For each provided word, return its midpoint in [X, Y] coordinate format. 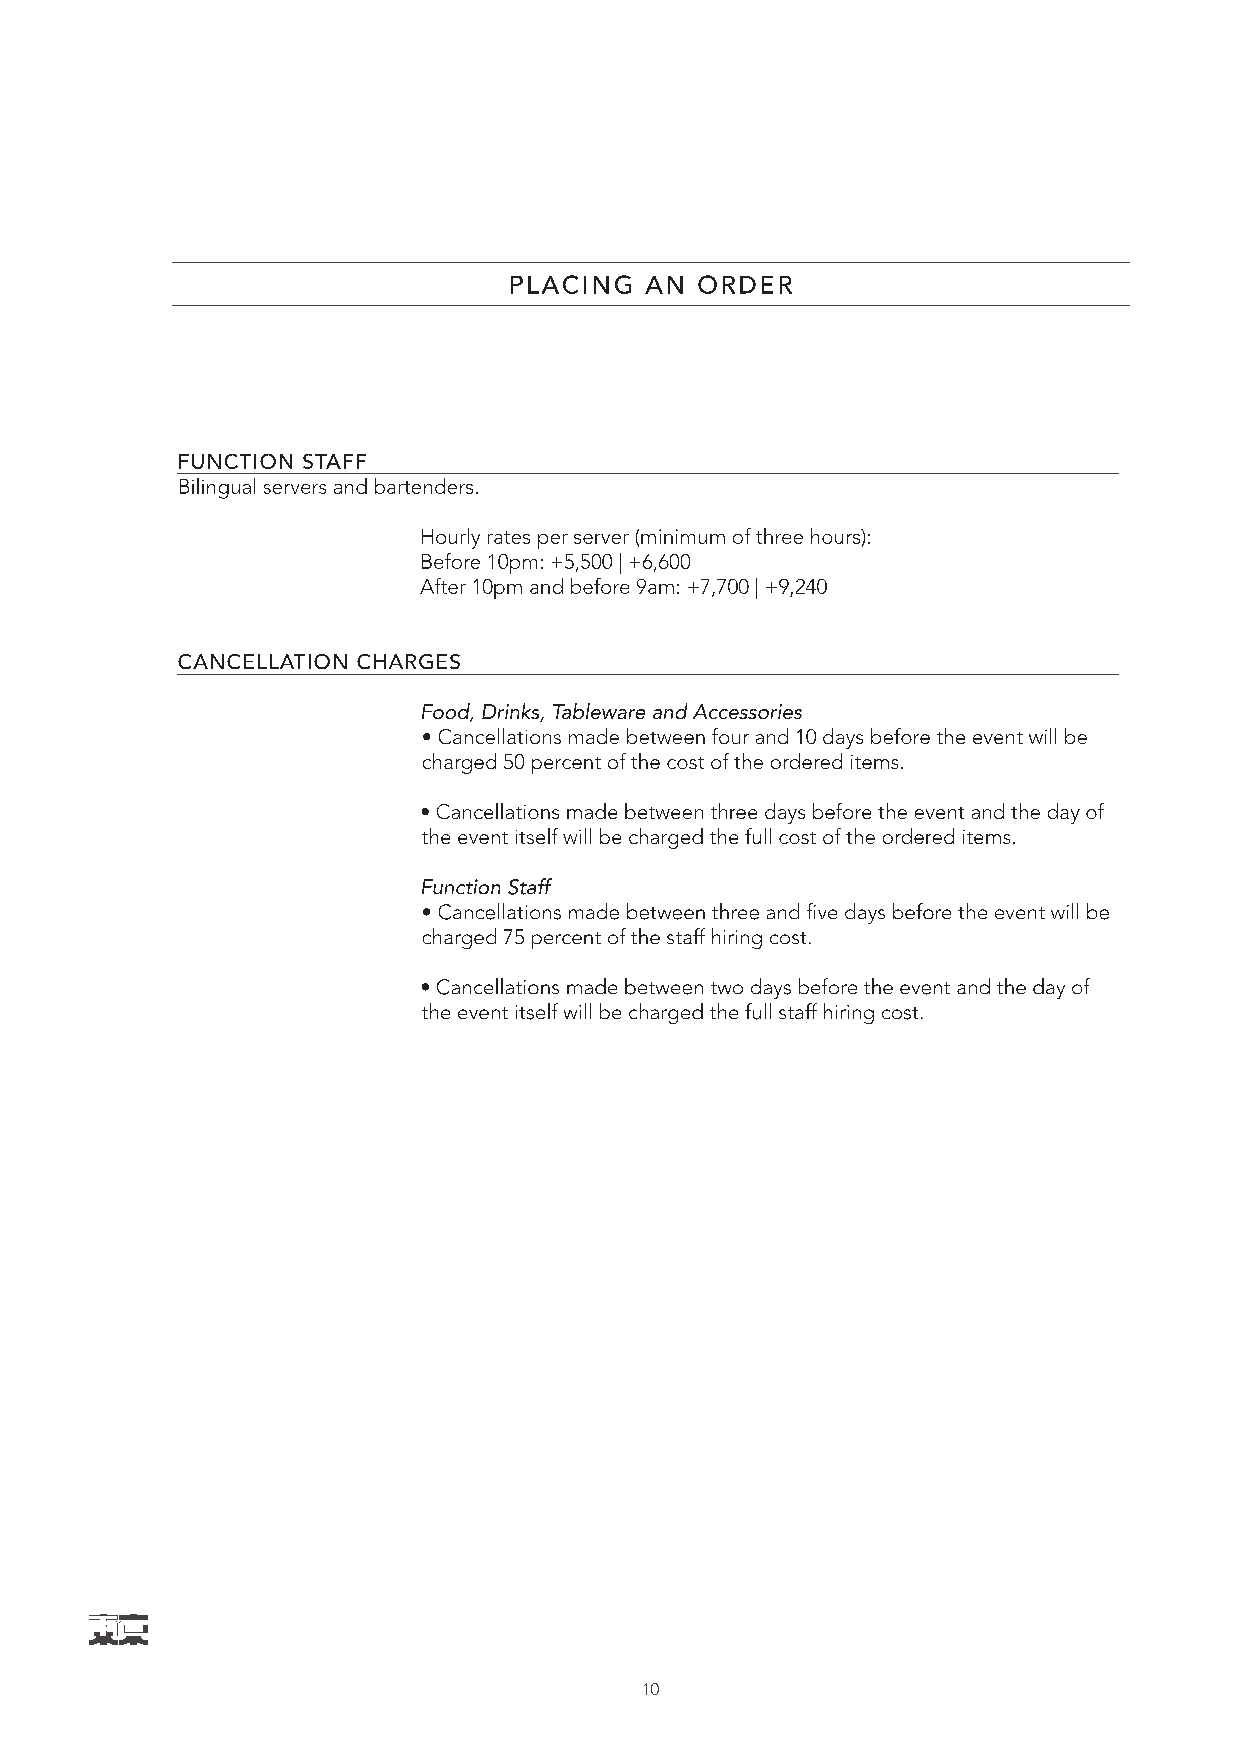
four [730, 736]
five [822, 911]
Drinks [512, 712]
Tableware [599, 711]
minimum [683, 536]
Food [447, 712]
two [727, 988]
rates [509, 537]
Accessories [747, 711]
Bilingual [217, 488]
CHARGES [408, 661]
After [443, 586]
